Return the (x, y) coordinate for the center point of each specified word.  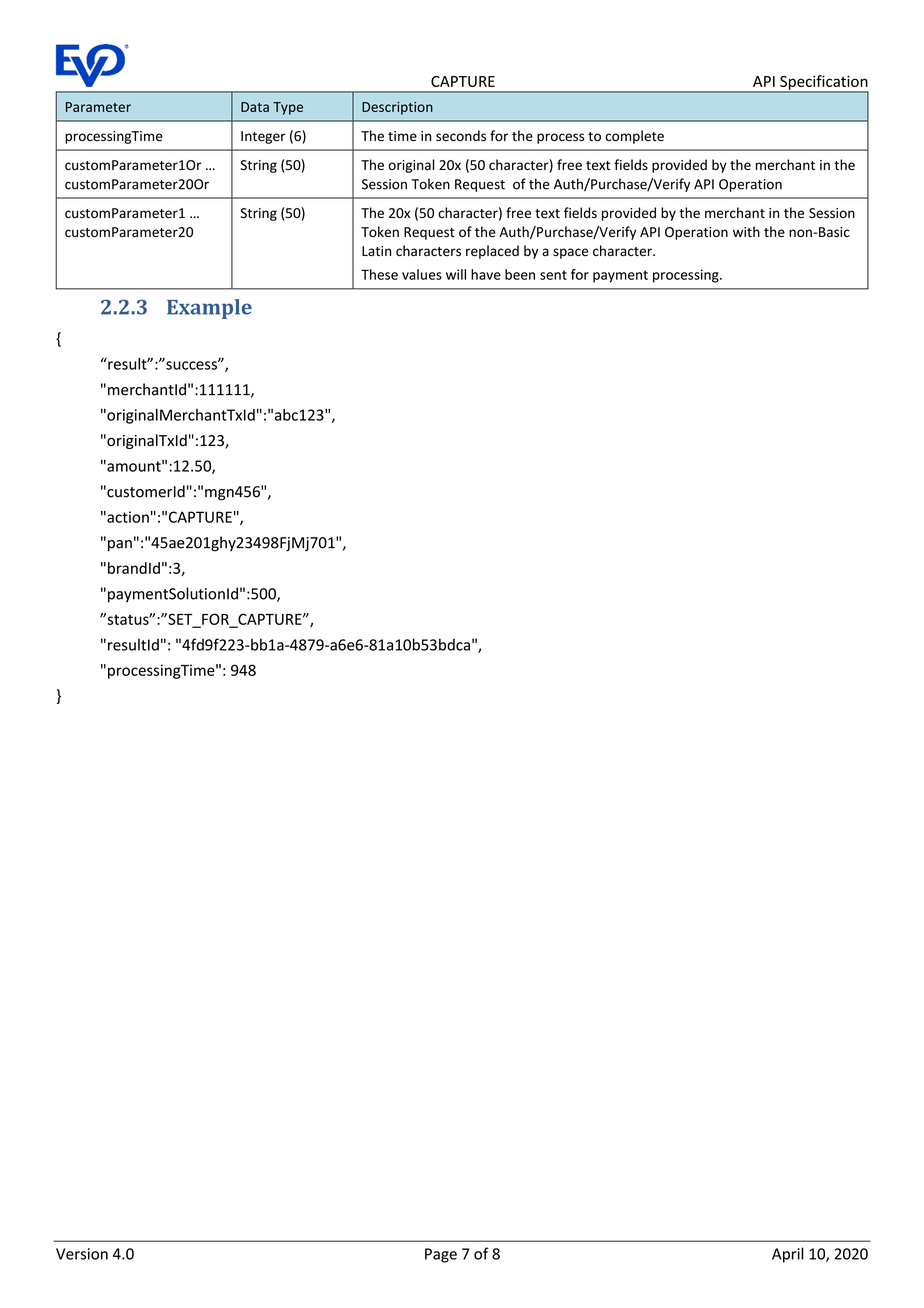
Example (209, 309)
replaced (492, 252)
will (456, 274)
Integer (263, 137)
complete (634, 137)
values (422, 274)
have (486, 274)
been (520, 274)
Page (441, 1255)
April (788, 1255)
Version (82, 1254)
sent (553, 275)
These (379, 274)
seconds (461, 136)
